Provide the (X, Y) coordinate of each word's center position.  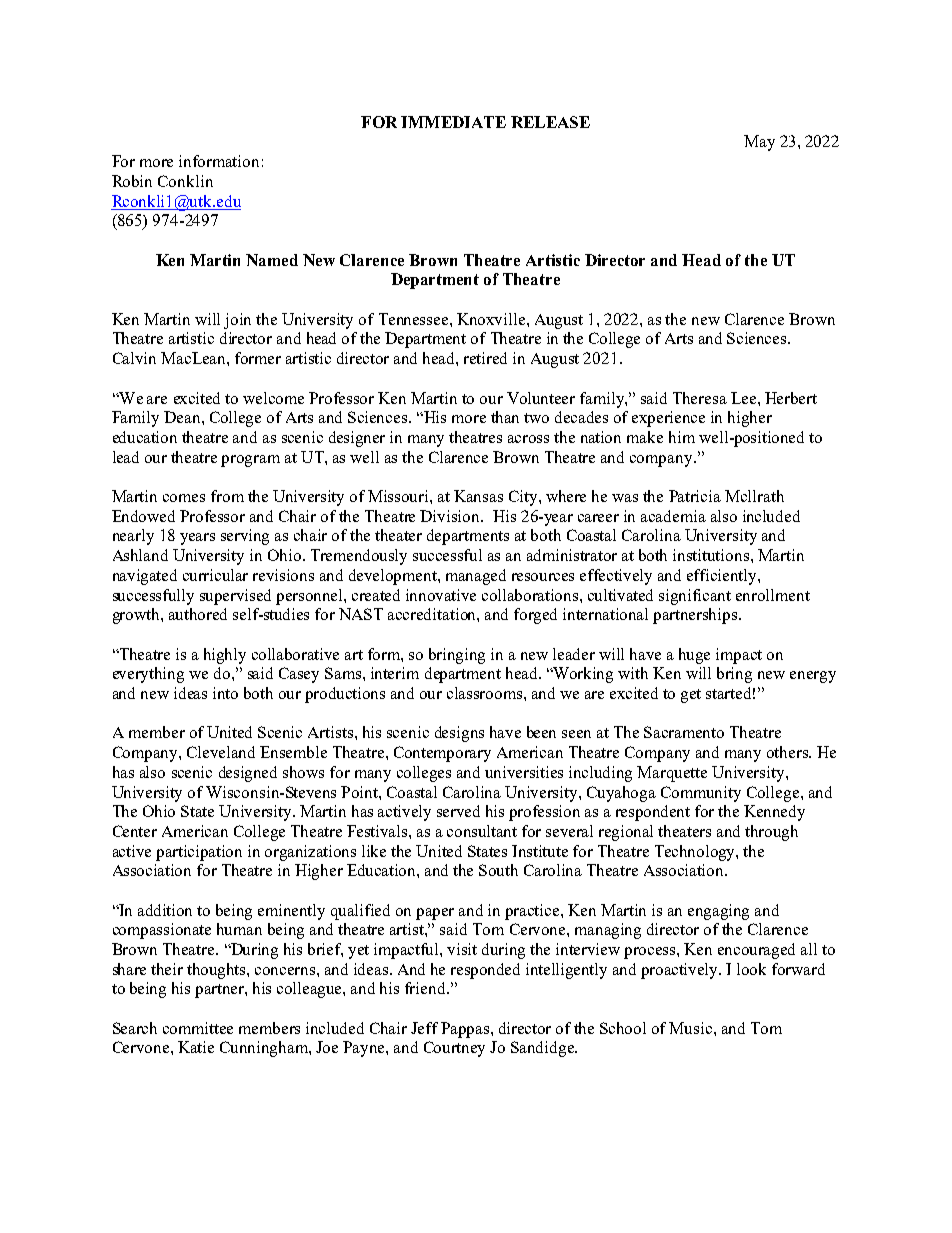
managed (476, 577)
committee (198, 1028)
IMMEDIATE (453, 122)
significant (695, 597)
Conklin (185, 181)
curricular (215, 575)
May (759, 143)
